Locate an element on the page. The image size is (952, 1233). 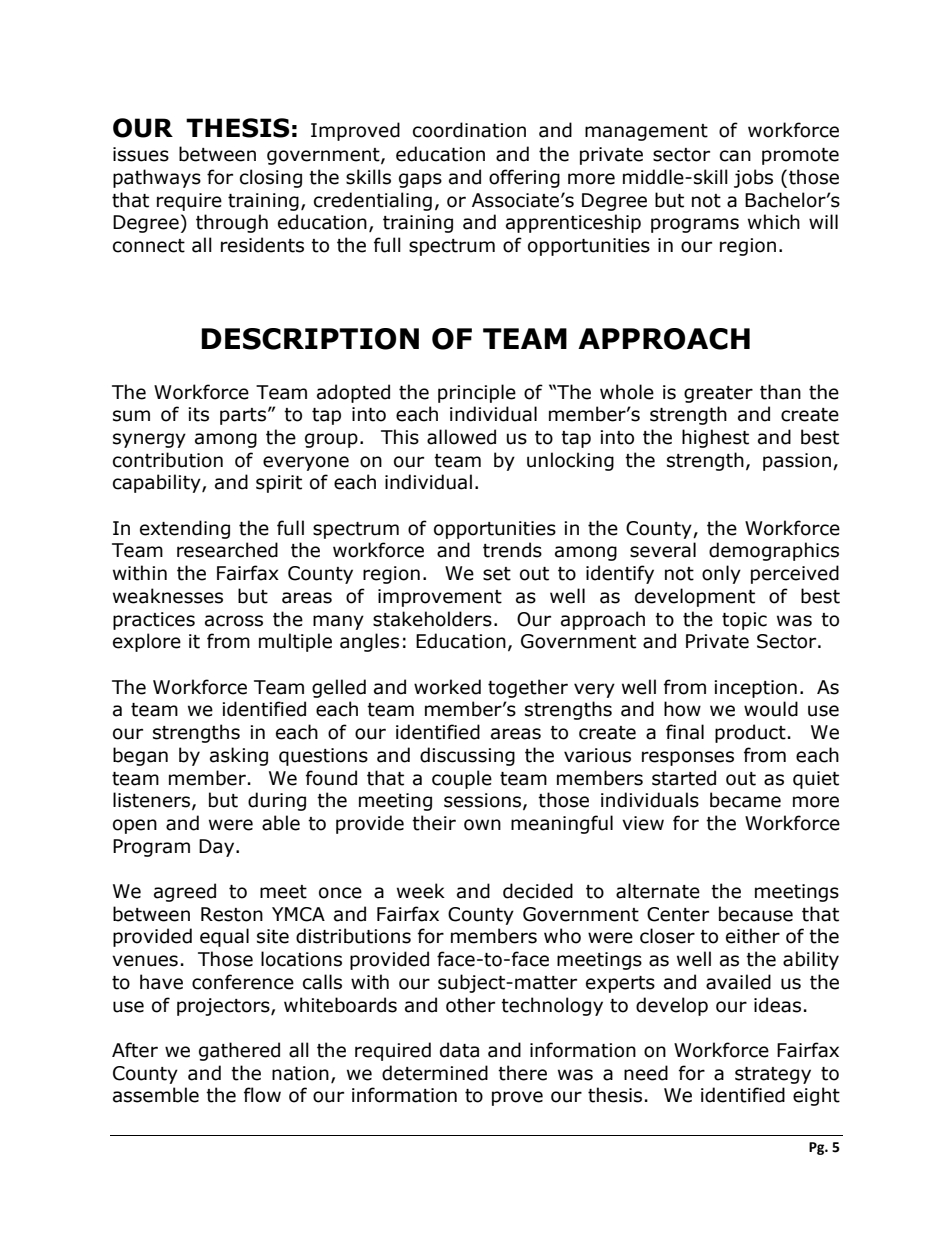
closing is located at coordinates (271, 178).
